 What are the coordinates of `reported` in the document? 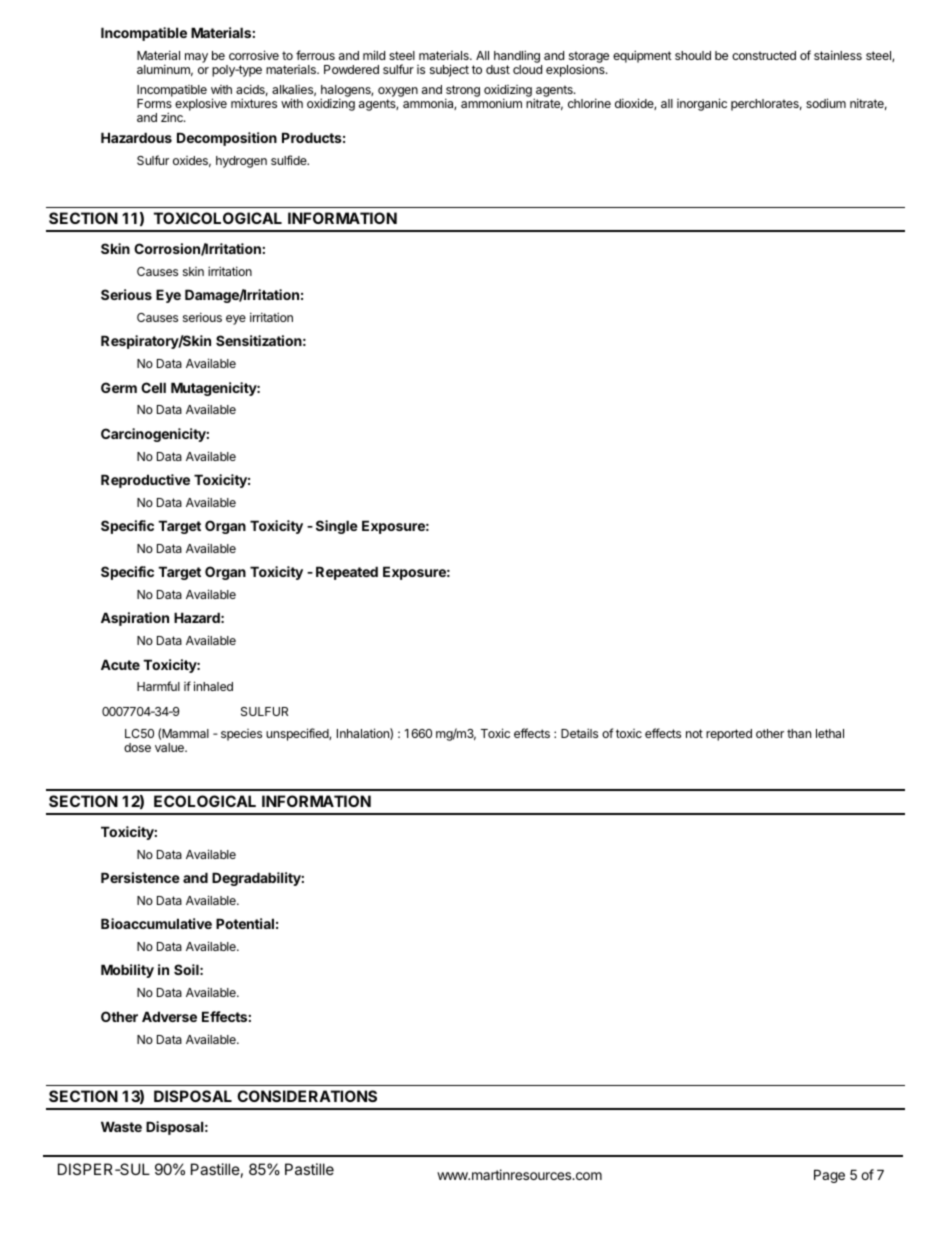 It's located at (729, 735).
